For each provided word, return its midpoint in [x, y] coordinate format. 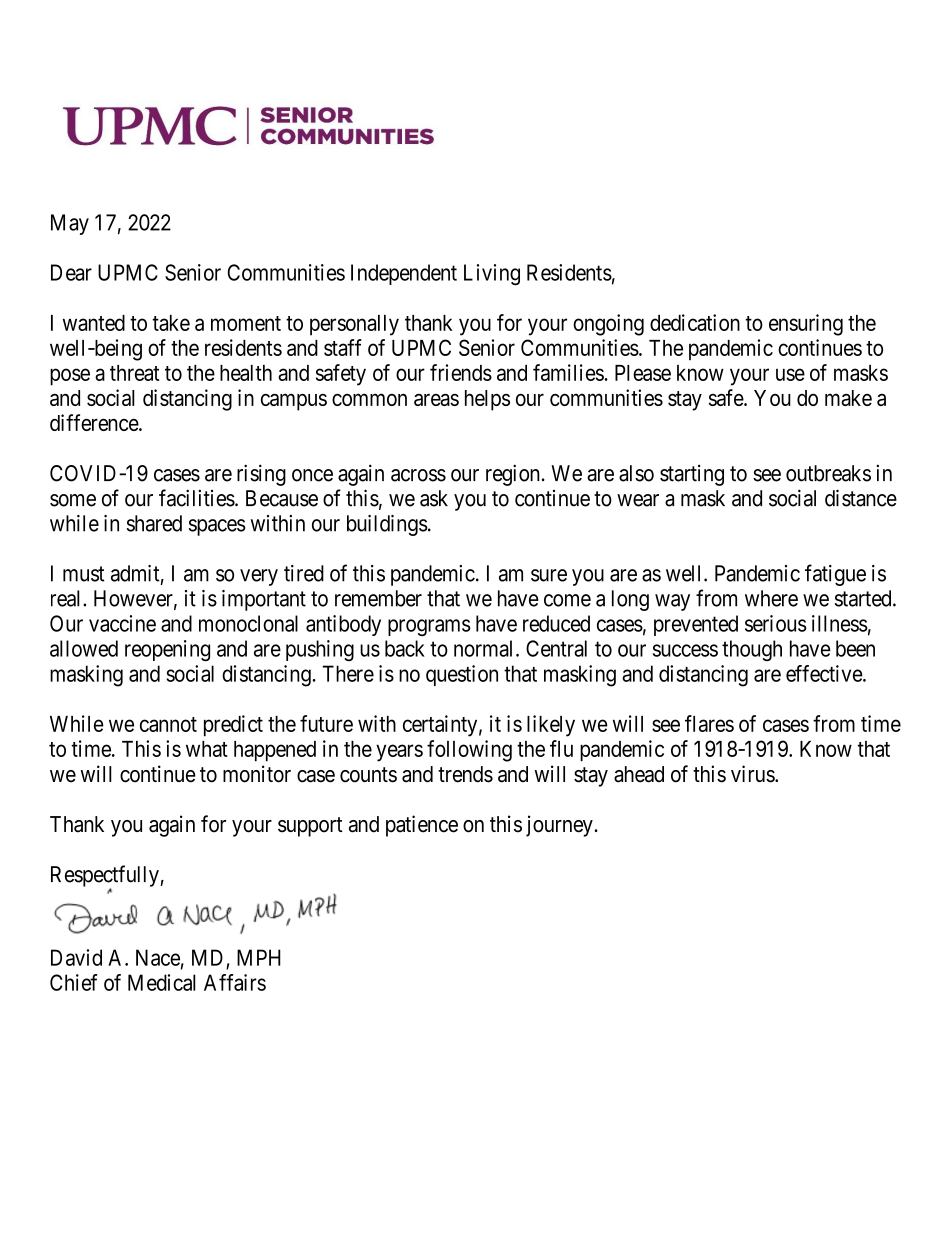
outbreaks [828, 473]
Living [492, 275]
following [469, 751]
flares [709, 723]
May [70, 224]
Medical [162, 982]
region [513, 475]
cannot [168, 724]
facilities [197, 498]
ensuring [806, 325]
